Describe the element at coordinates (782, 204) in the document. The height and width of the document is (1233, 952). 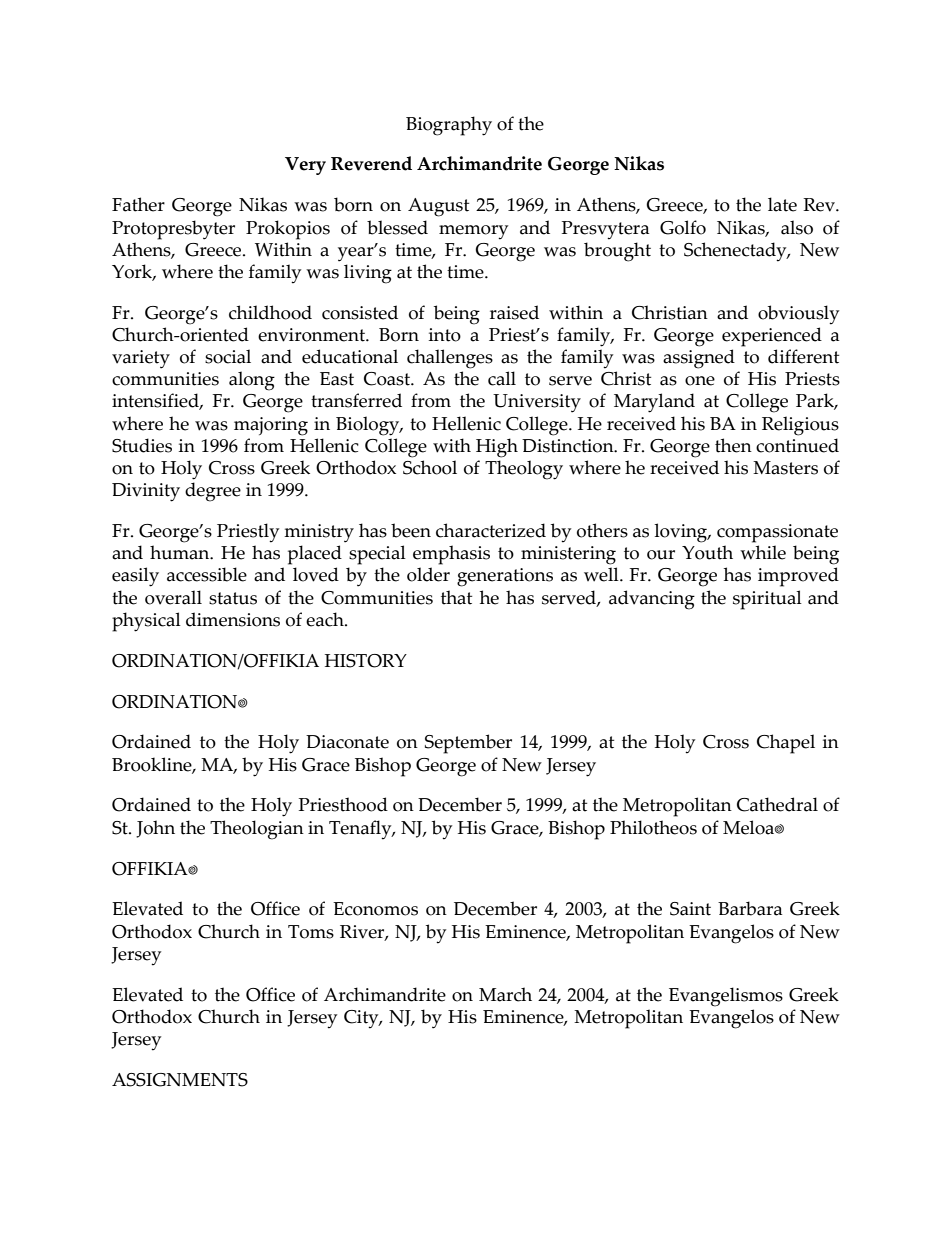
I see `late` at that location.
